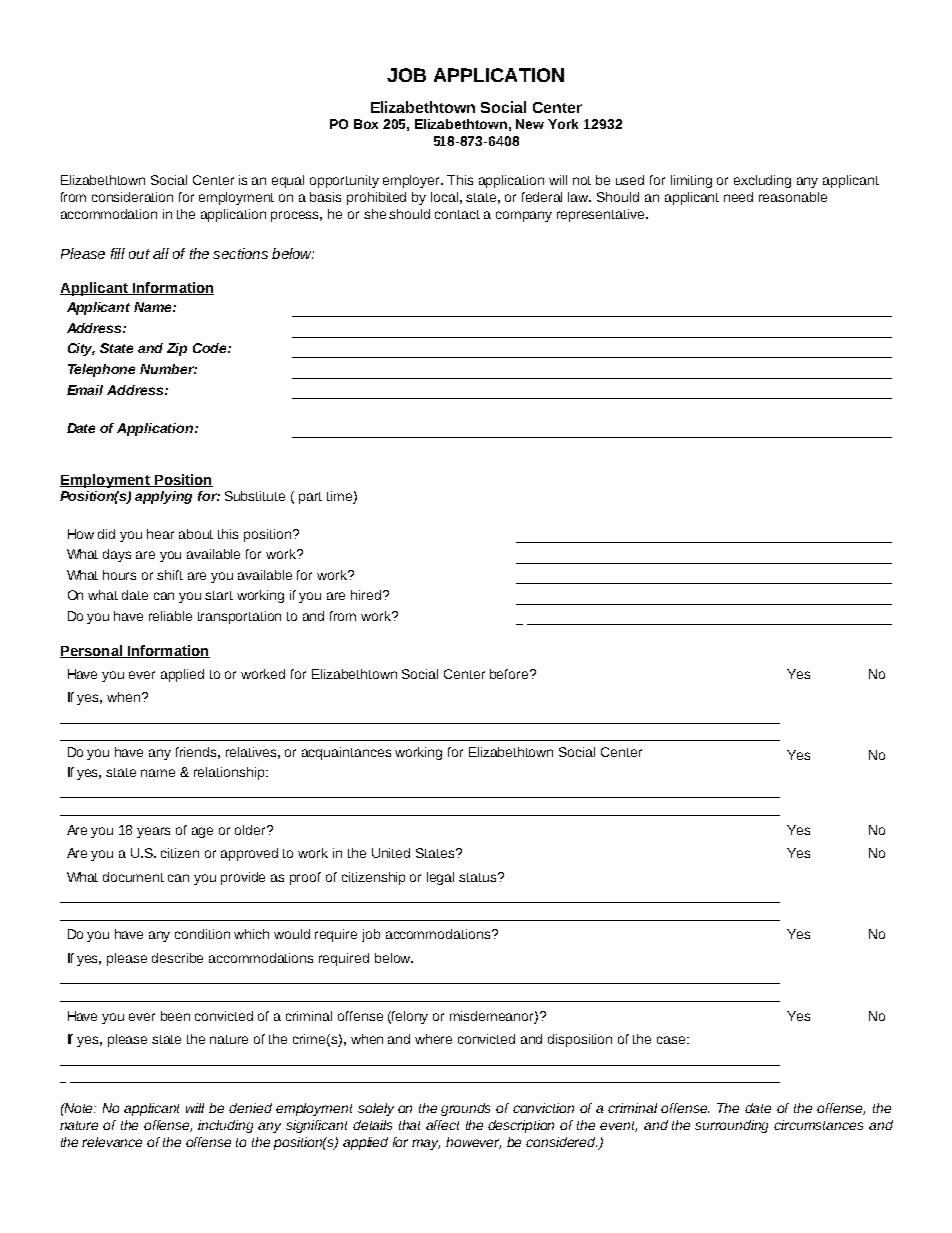 The width and height of the screenshot is (952, 1233). What do you see at coordinates (818, 1125) in the screenshot?
I see `circumstances` at bounding box center [818, 1125].
